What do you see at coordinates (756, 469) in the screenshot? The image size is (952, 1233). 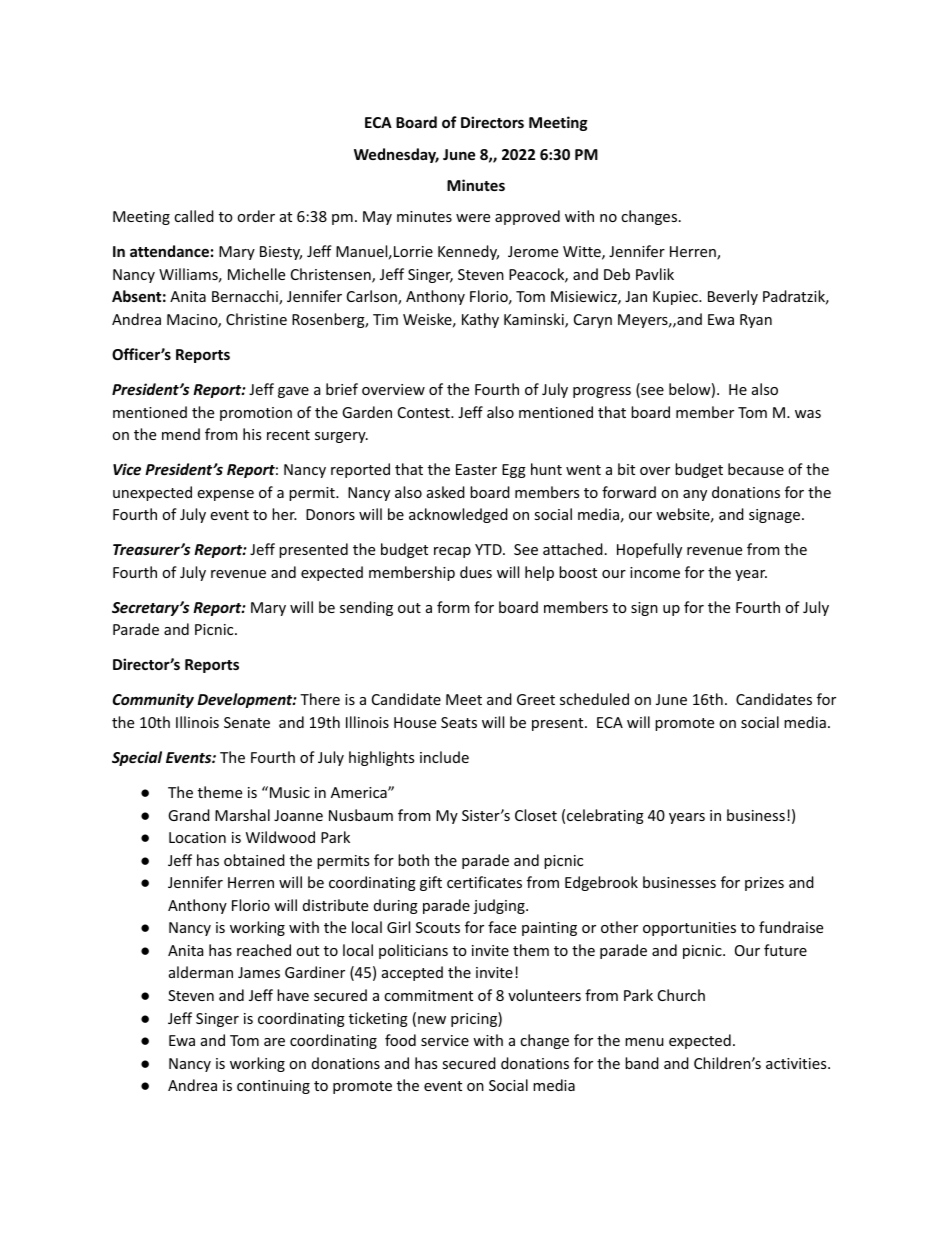 I see `because` at bounding box center [756, 469].
